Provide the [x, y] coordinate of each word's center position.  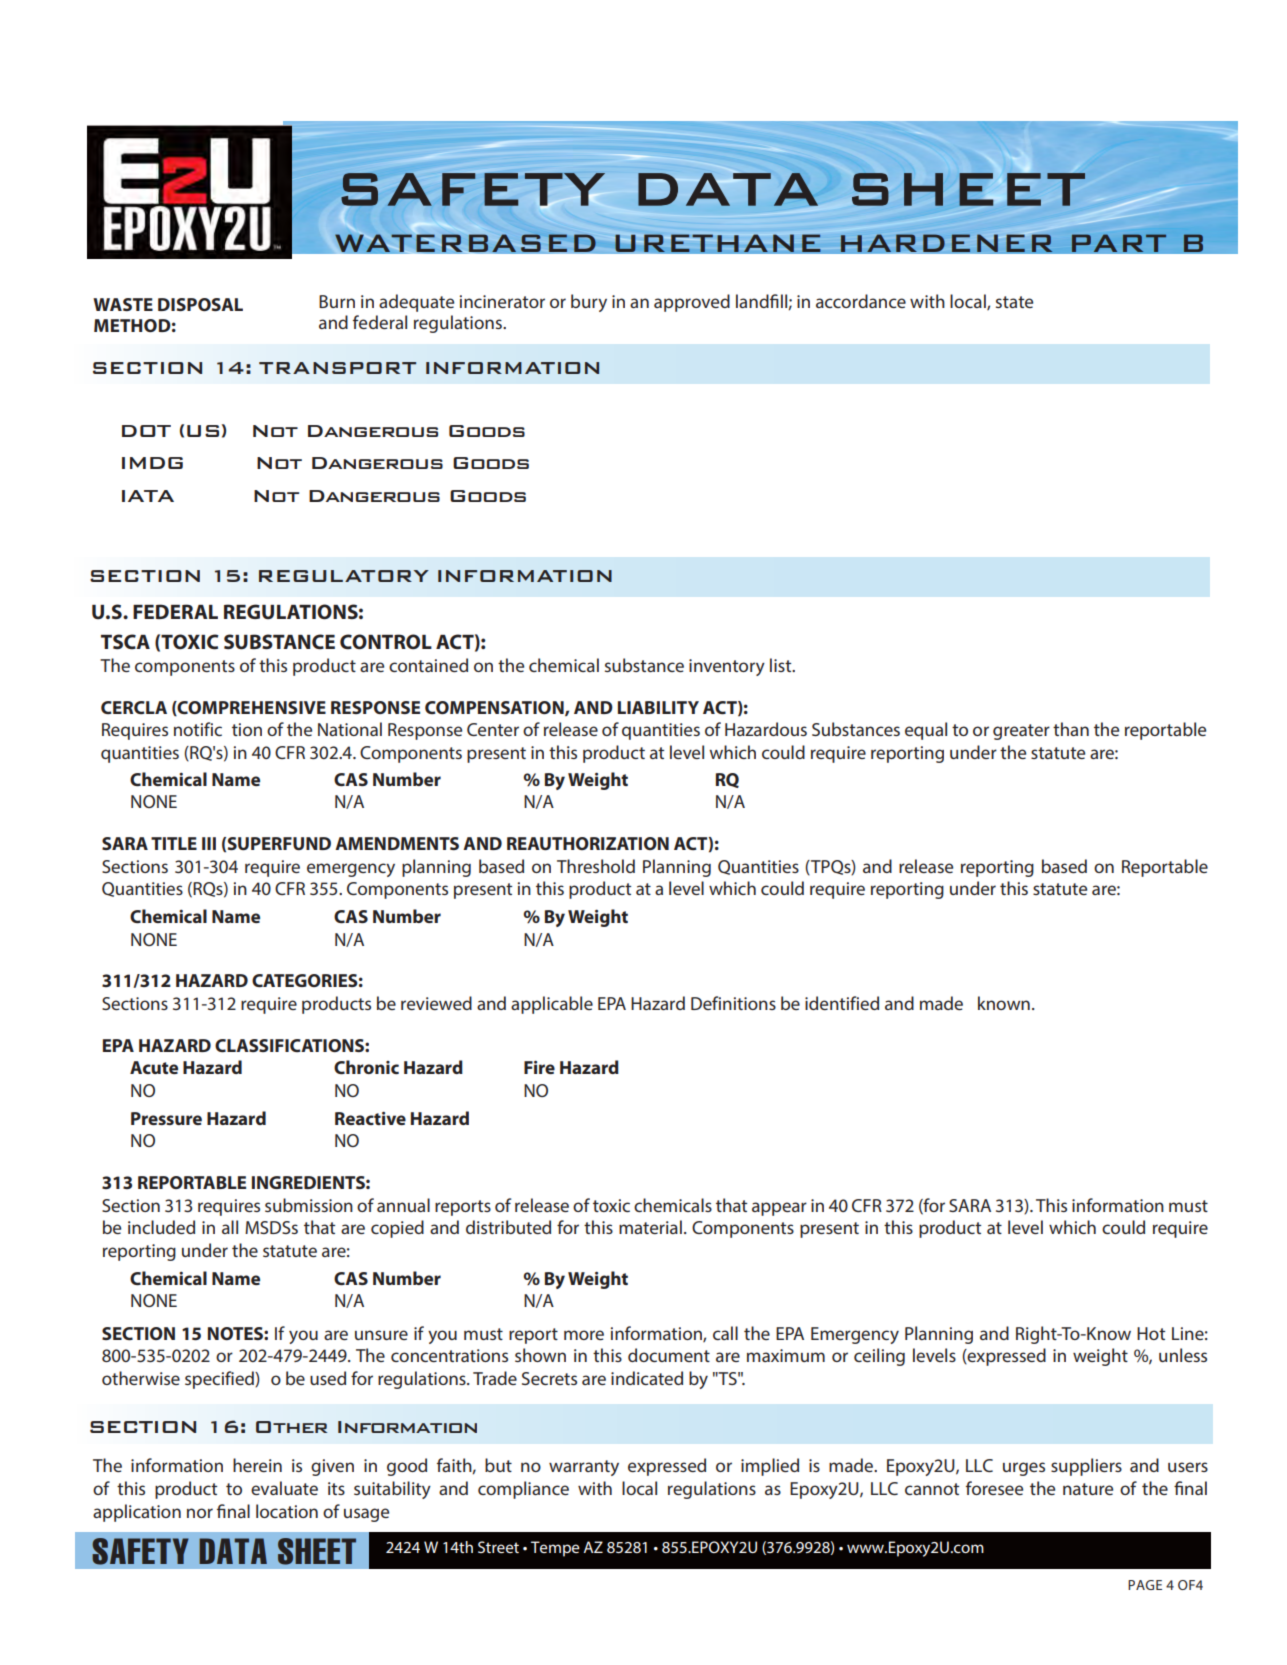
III [209, 843]
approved [692, 303]
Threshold [596, 866]
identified [842, 1003]
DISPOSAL [200, 304]
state [1014, 302]
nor [200, 1513]
